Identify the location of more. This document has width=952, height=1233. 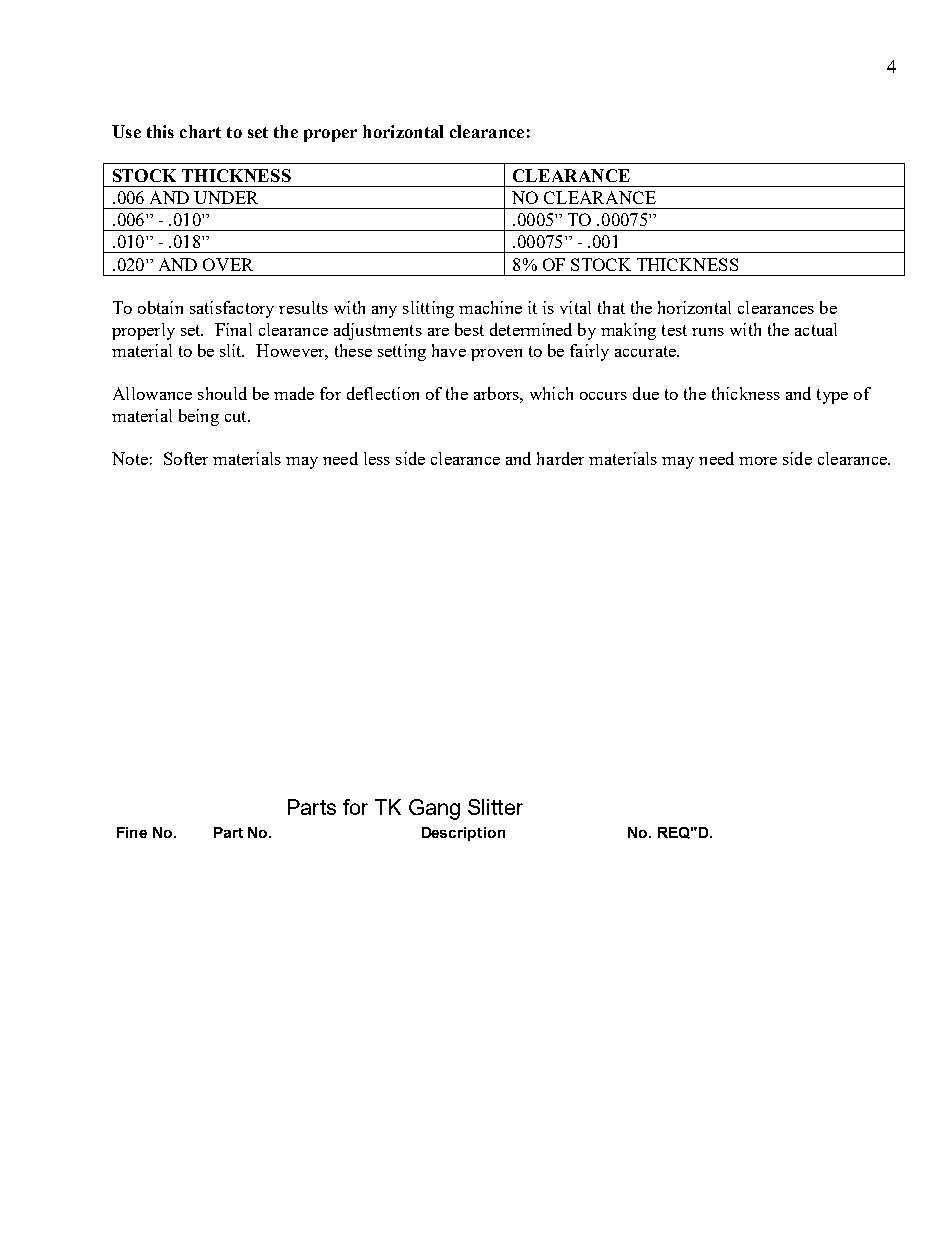
(758, 461).
